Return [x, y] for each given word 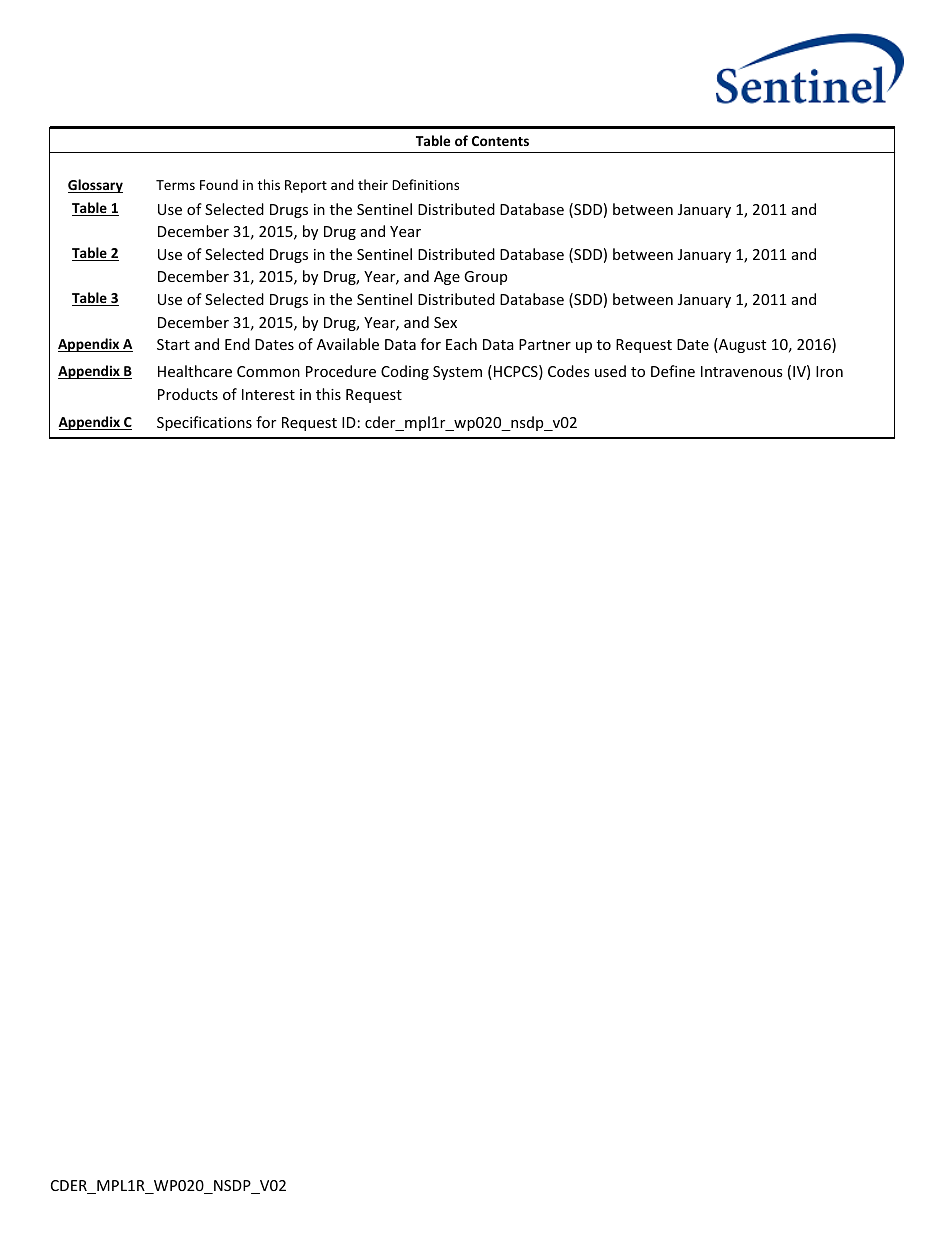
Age [447, 278]
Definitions [425, 184]
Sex [445, 322]
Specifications [204, 423]
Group [485, 278]
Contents [500, 141]
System [457, 373]
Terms [175, 185]
